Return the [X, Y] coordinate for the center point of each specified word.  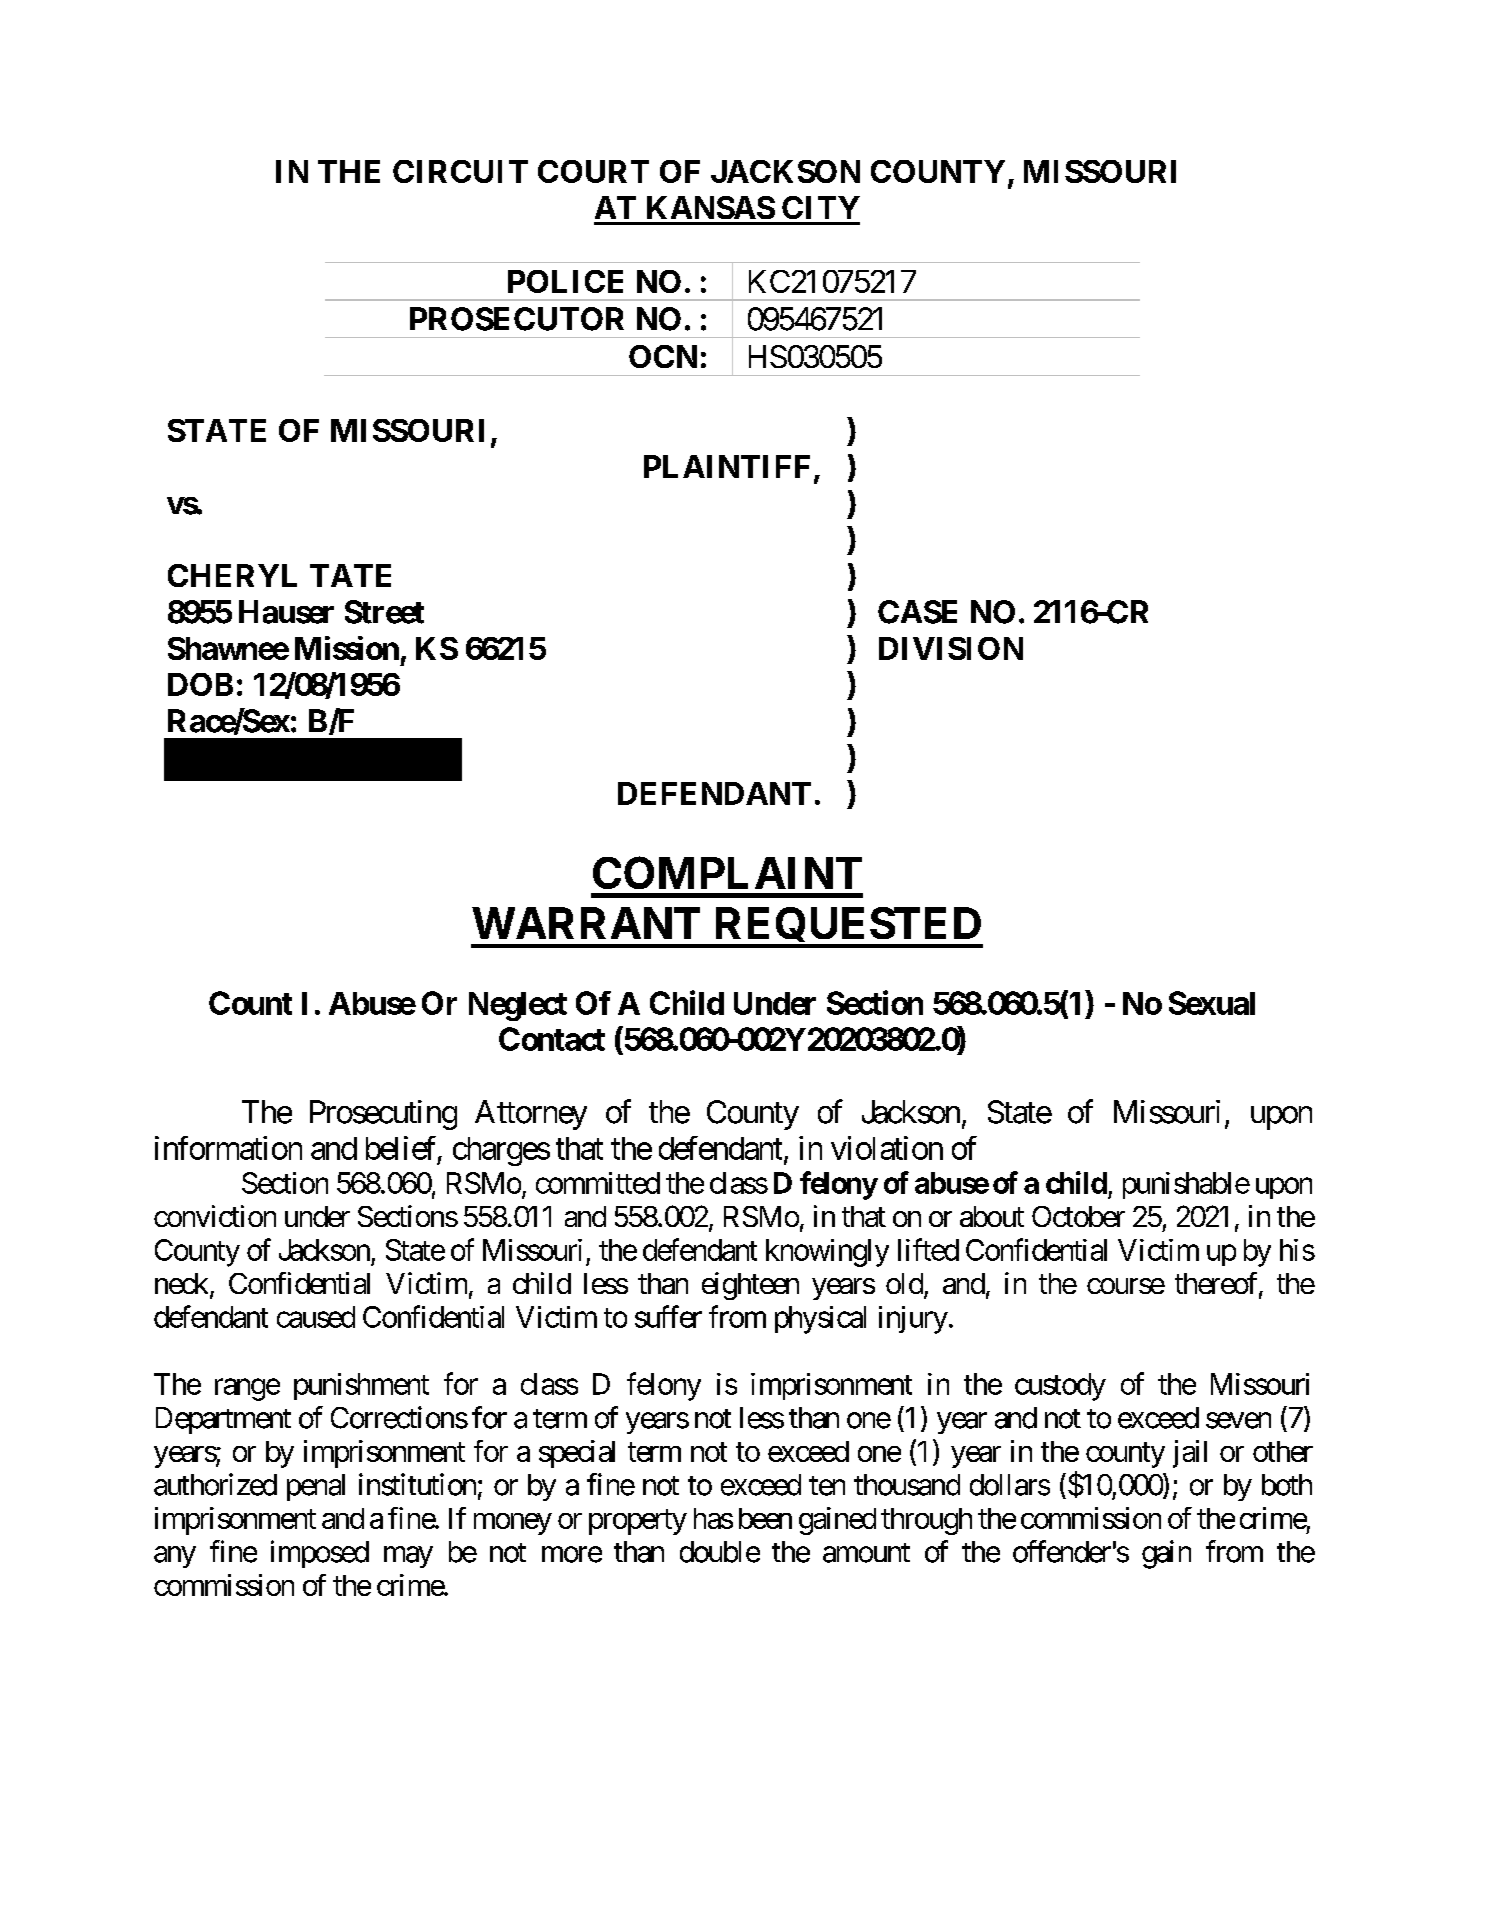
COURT [593, 171]
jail [1190, 1454]
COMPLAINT [727, 872]
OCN [663, 356]
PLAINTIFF [727, 466]
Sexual [1212, 1003]
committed [598, 1183]
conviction [215, 1216]
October [1078, 1216]
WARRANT [586, 923]
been [765, 1518]
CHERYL [232, 575]
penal [316, 1487]
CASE [917, 612]
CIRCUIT [460, 171]
